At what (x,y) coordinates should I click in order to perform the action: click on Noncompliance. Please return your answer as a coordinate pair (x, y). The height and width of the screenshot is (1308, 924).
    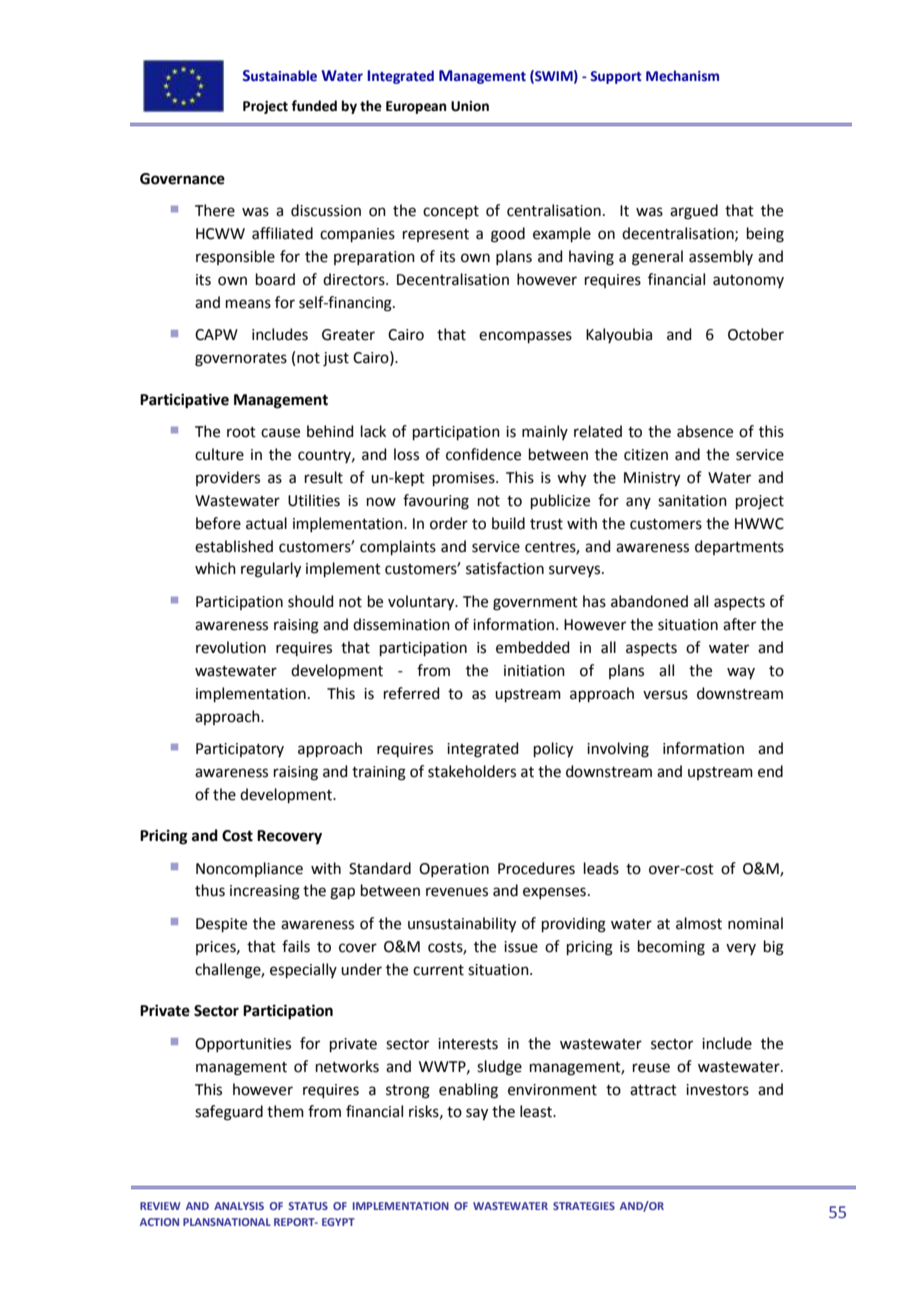
    Looking at the image, I should click on (249, 869).
